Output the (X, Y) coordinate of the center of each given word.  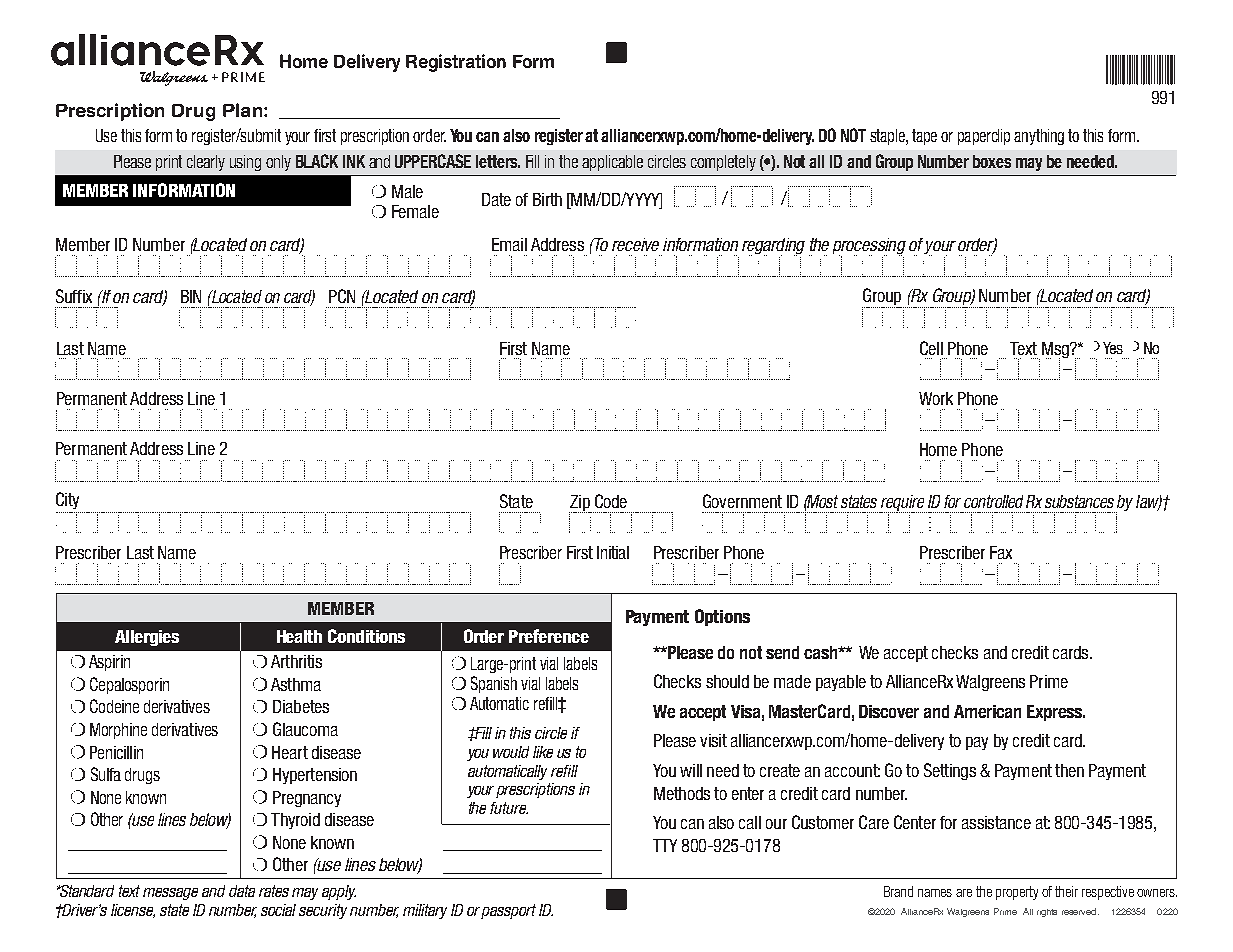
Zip (580, 504)
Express (1056, 713)
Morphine (118, 731)
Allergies (147, 638)
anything (1039, 137)
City (67, 500)
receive (635, 244)
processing (869, 247)
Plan (244, 110)
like (543, 752)
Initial (613, 552)
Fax (1001, 552)
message (170, 894)
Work (936, 398)
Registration (456, 63)
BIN (191, 296)
